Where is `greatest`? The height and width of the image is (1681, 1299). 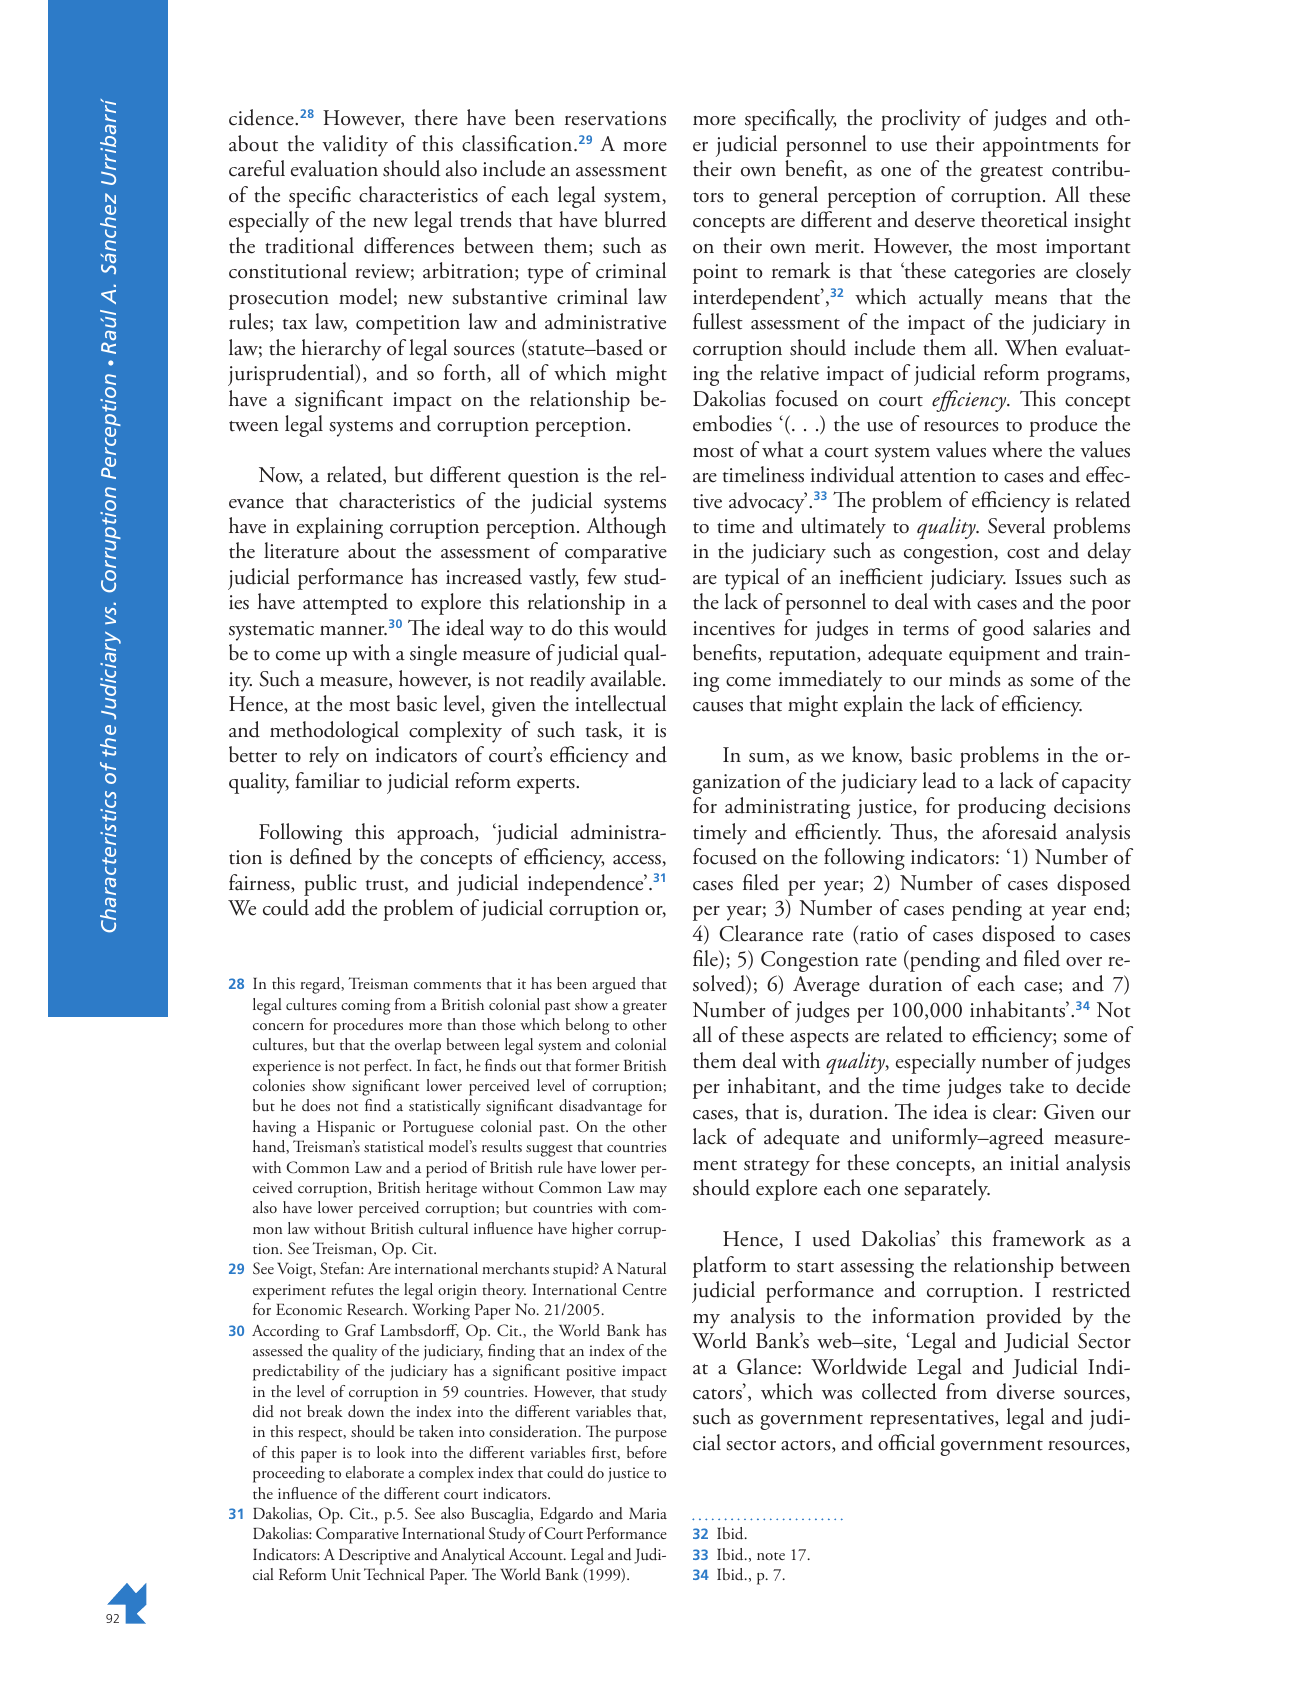 greatest is located at coordinates (1011, 174).
